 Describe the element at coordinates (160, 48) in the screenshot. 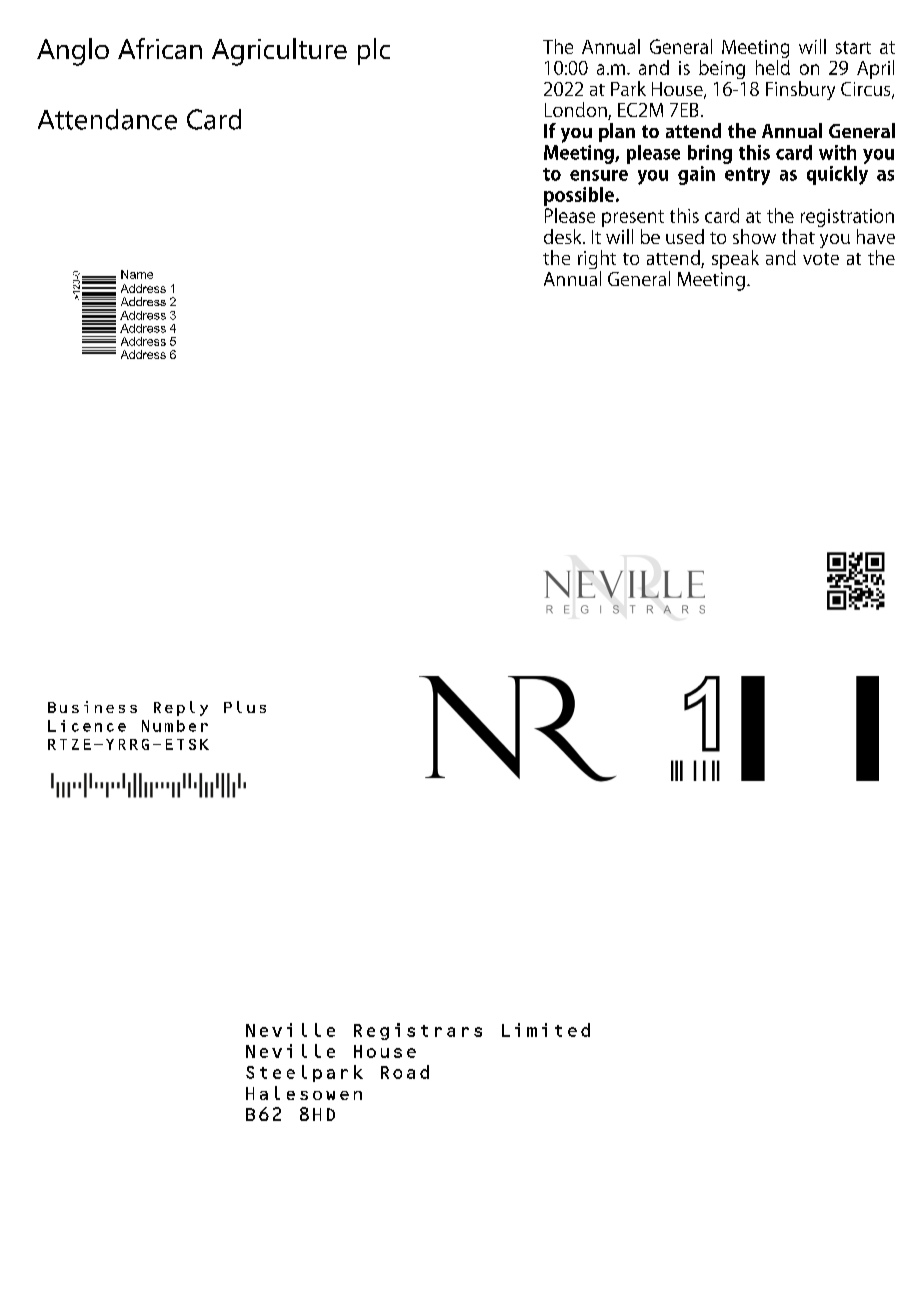

I see `African` at that location.
